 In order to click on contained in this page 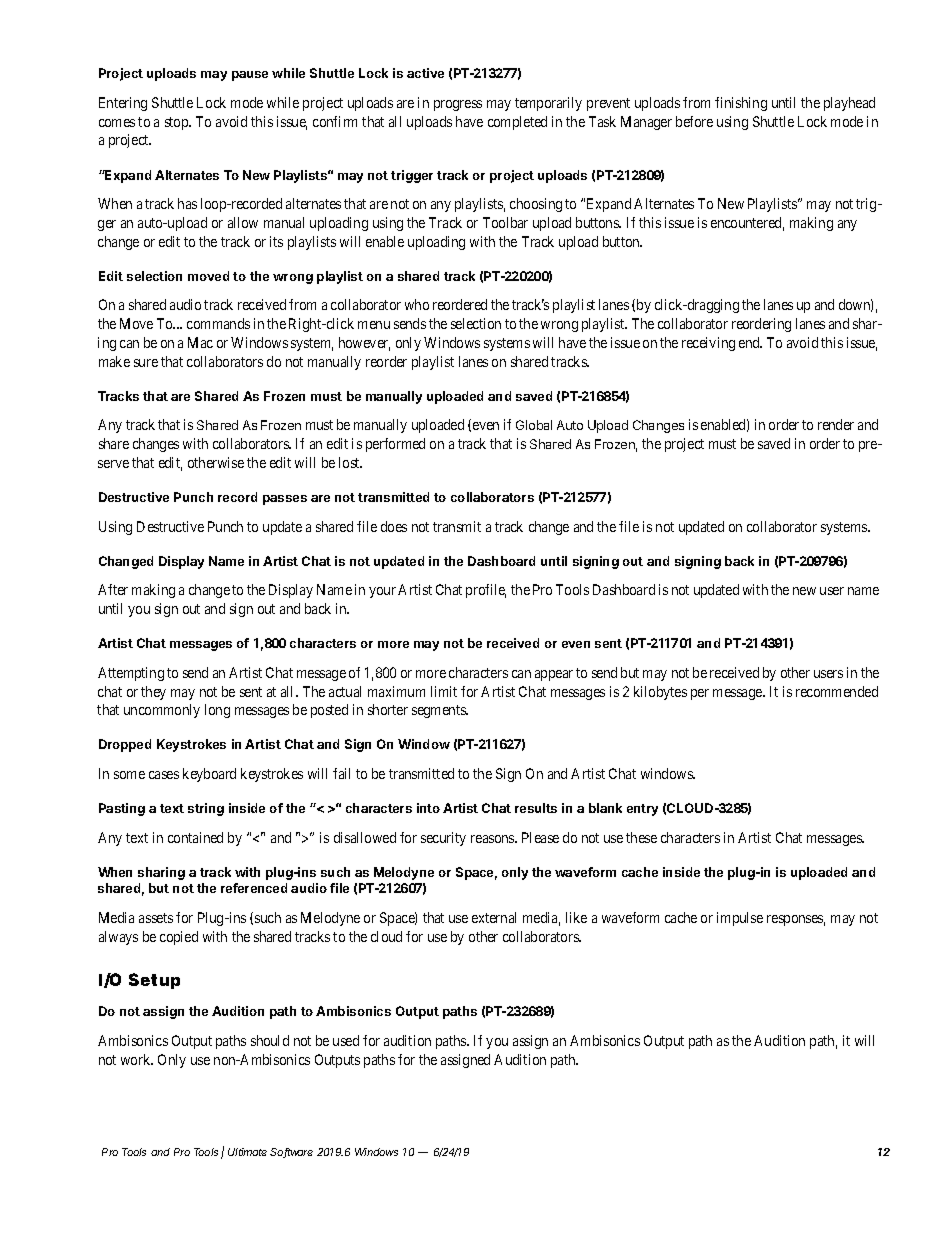, I will do `click(195, 837)`.
